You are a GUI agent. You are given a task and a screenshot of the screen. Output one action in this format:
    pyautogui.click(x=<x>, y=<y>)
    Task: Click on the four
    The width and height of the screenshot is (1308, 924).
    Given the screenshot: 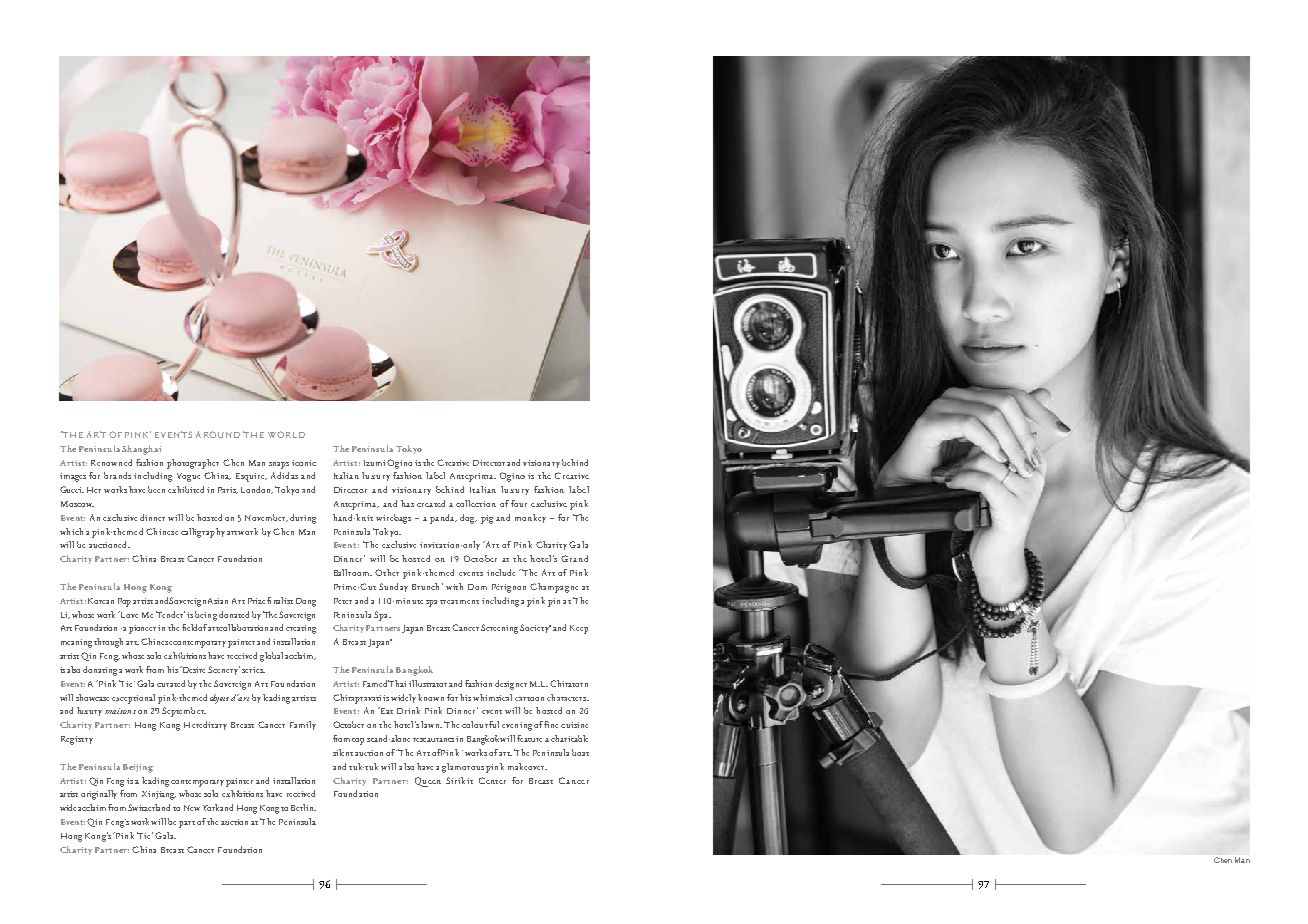 What is the action you would take?
    pyautogui.click(x=519, y=503)
